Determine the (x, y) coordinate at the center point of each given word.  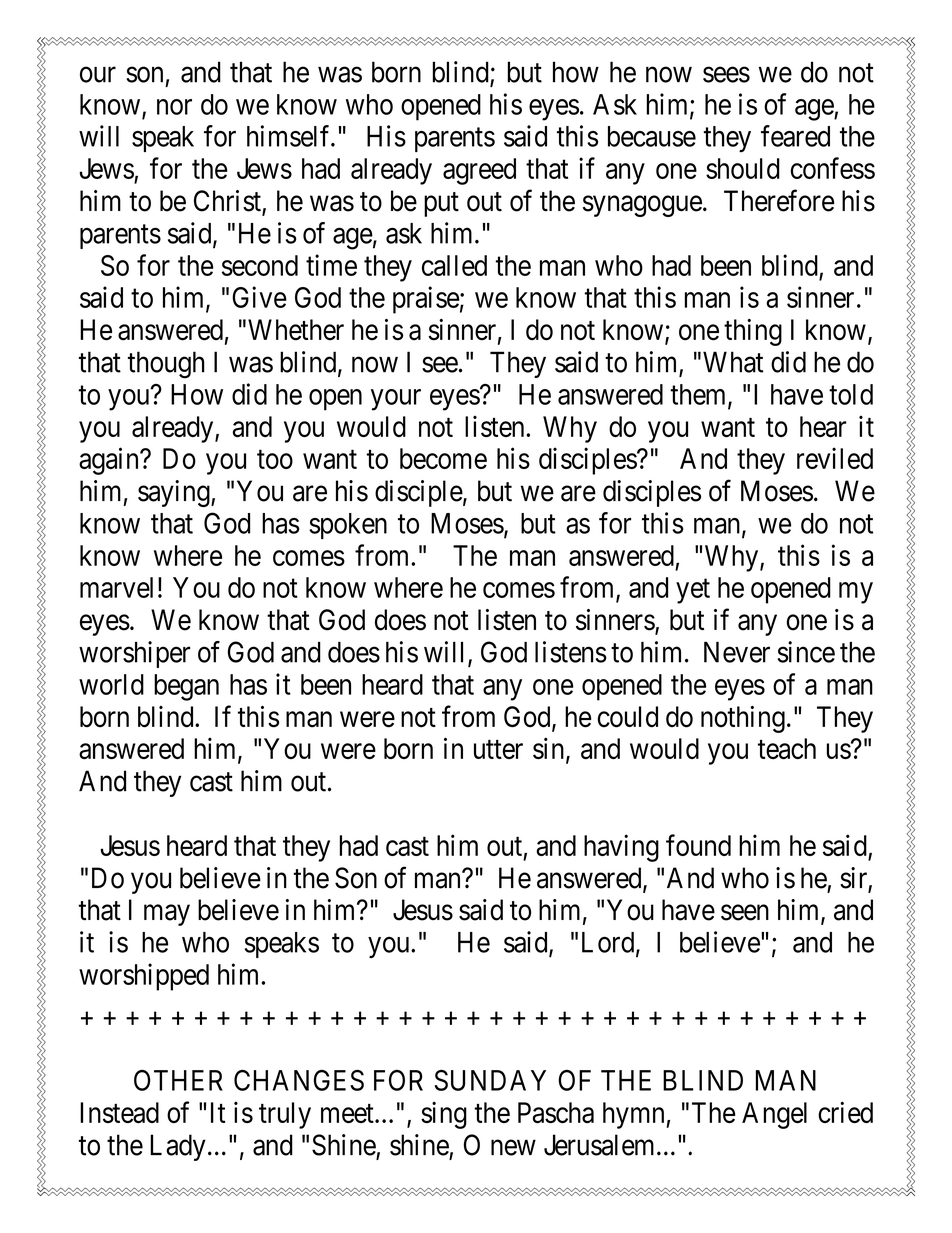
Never (737, 652)
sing (444, 1115)
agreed (479, 171)
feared (795, 136)
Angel (774, 1115)
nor (174, 107)
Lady (178, 1147)
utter (498, 749)
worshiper (134, 654)
